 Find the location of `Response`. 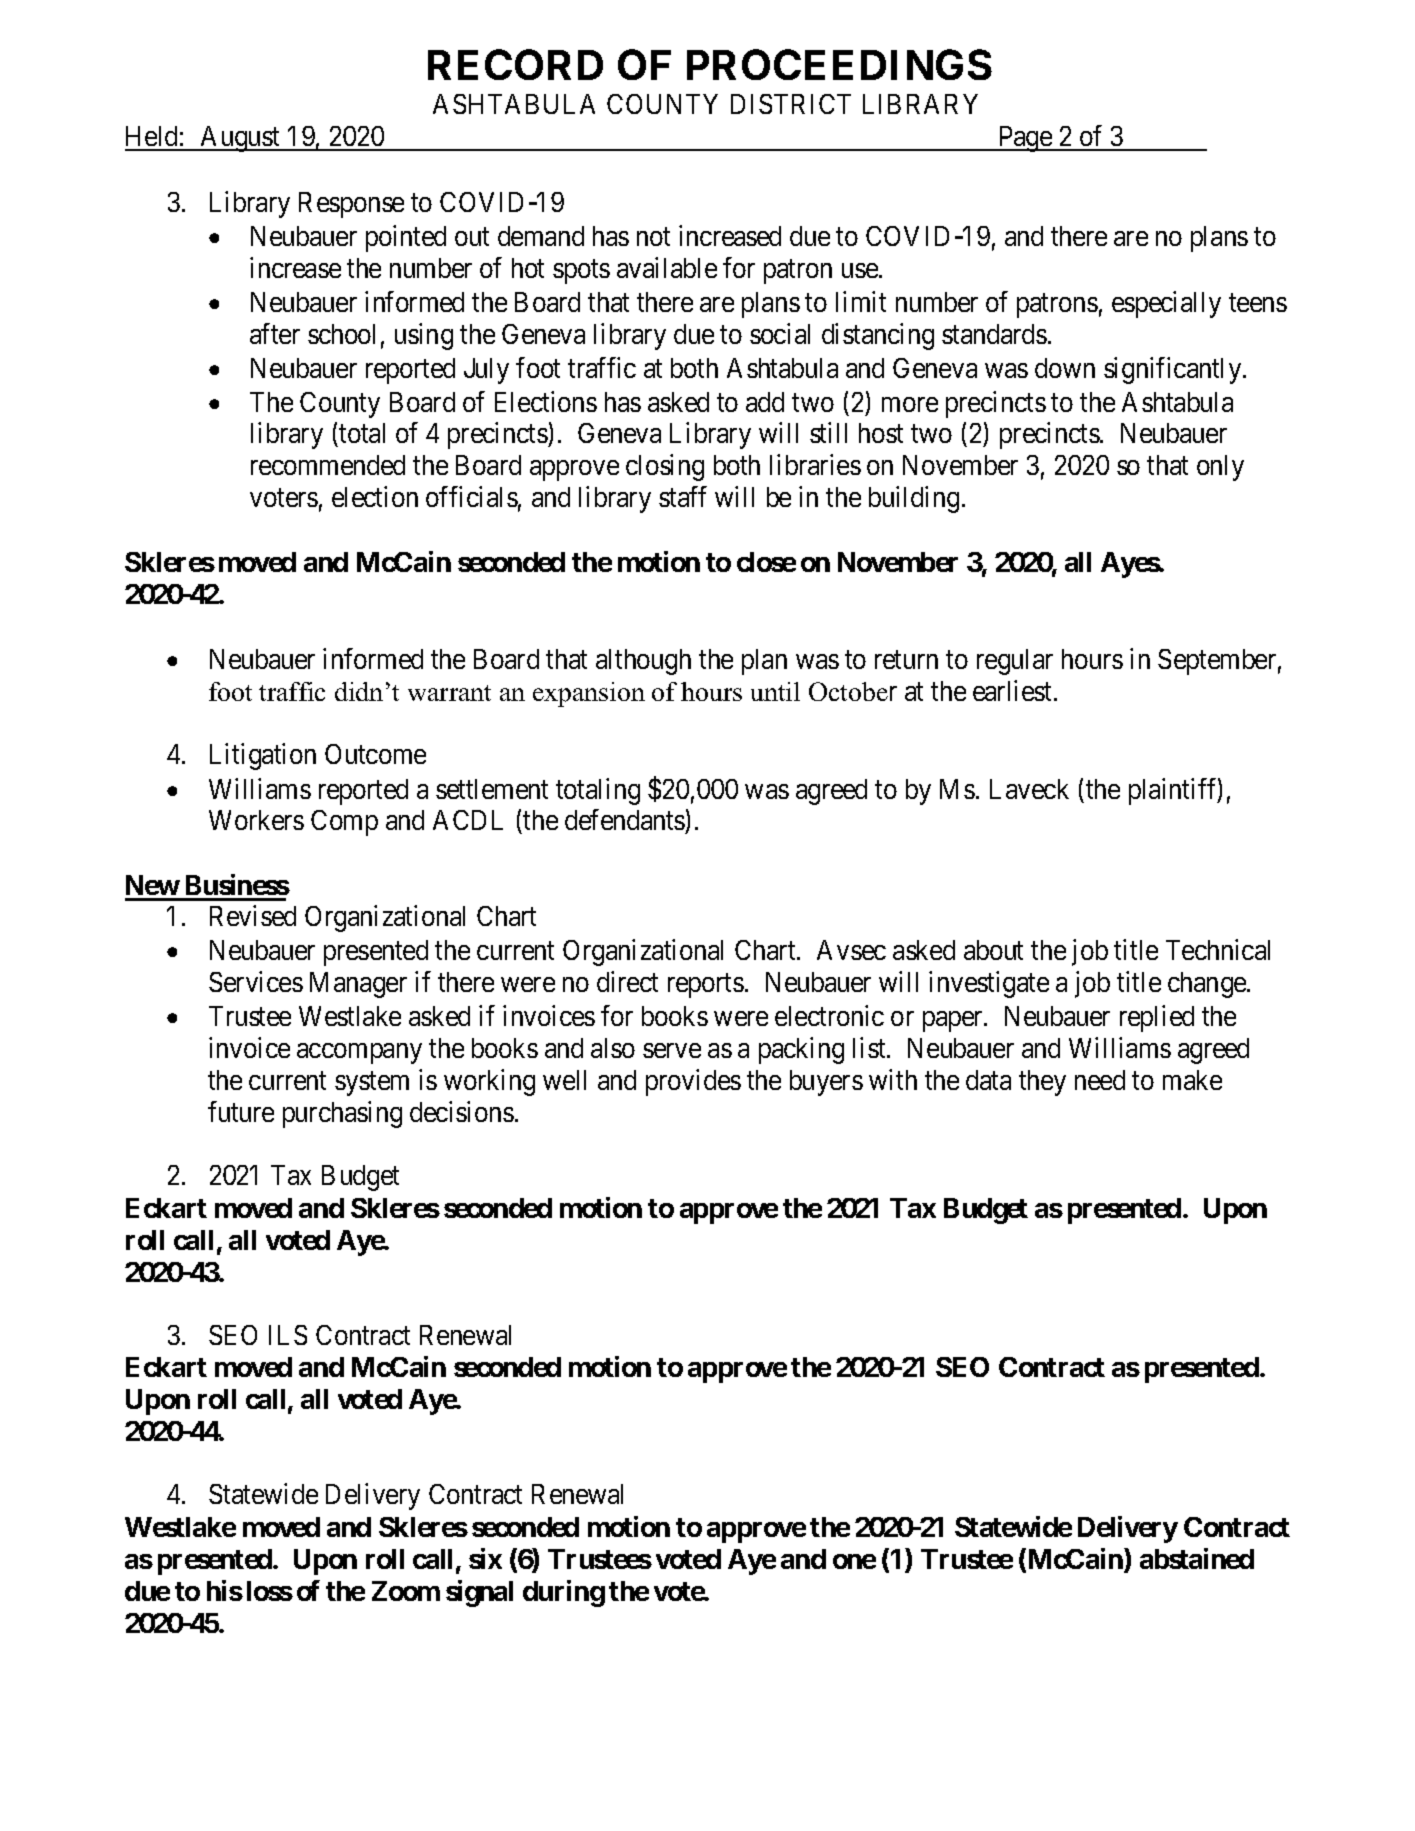

Response is located at coordinates (351, 205).
